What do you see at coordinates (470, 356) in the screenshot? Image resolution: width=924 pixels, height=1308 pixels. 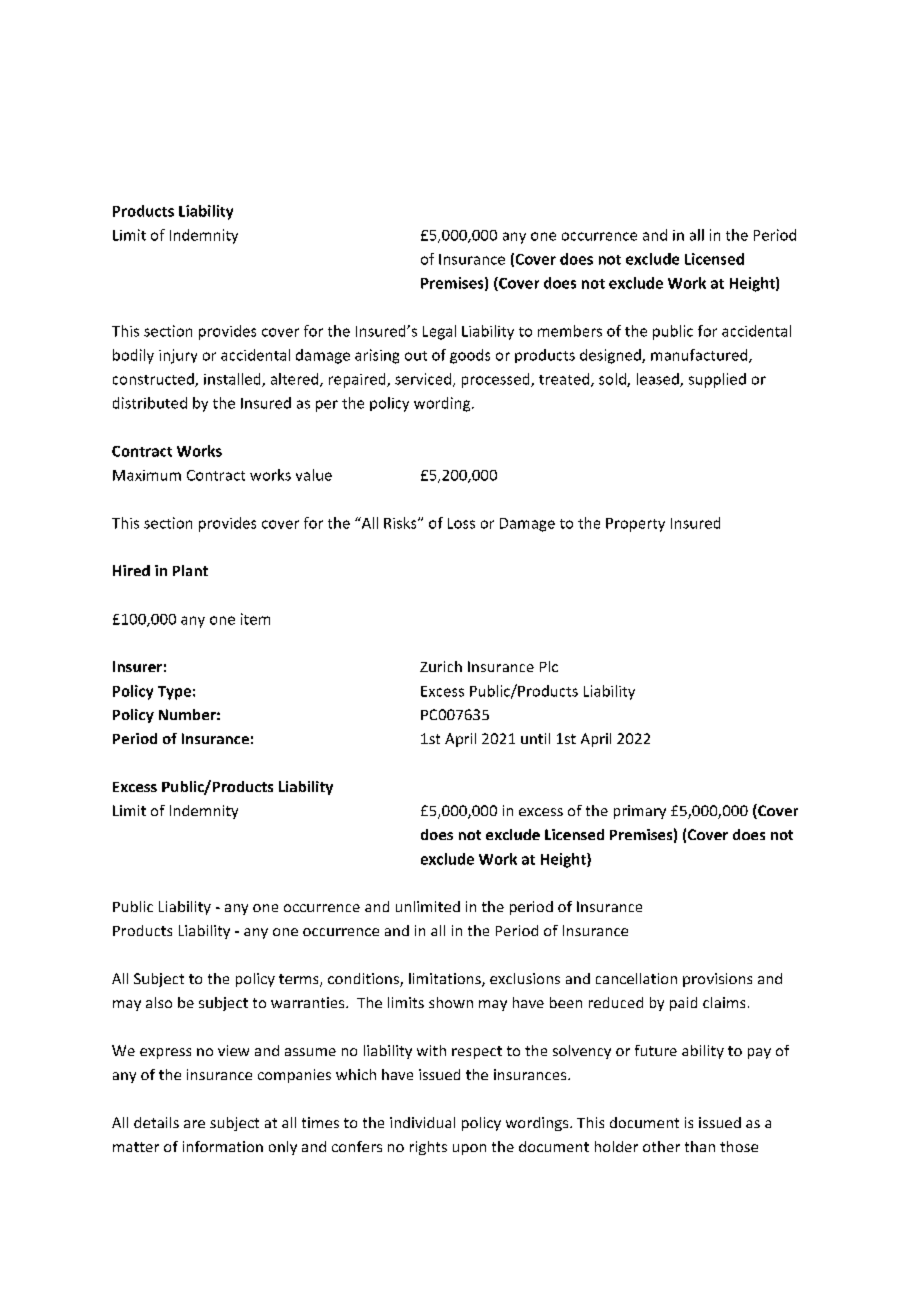 I see `goods` at bounding box center [470, 356].
